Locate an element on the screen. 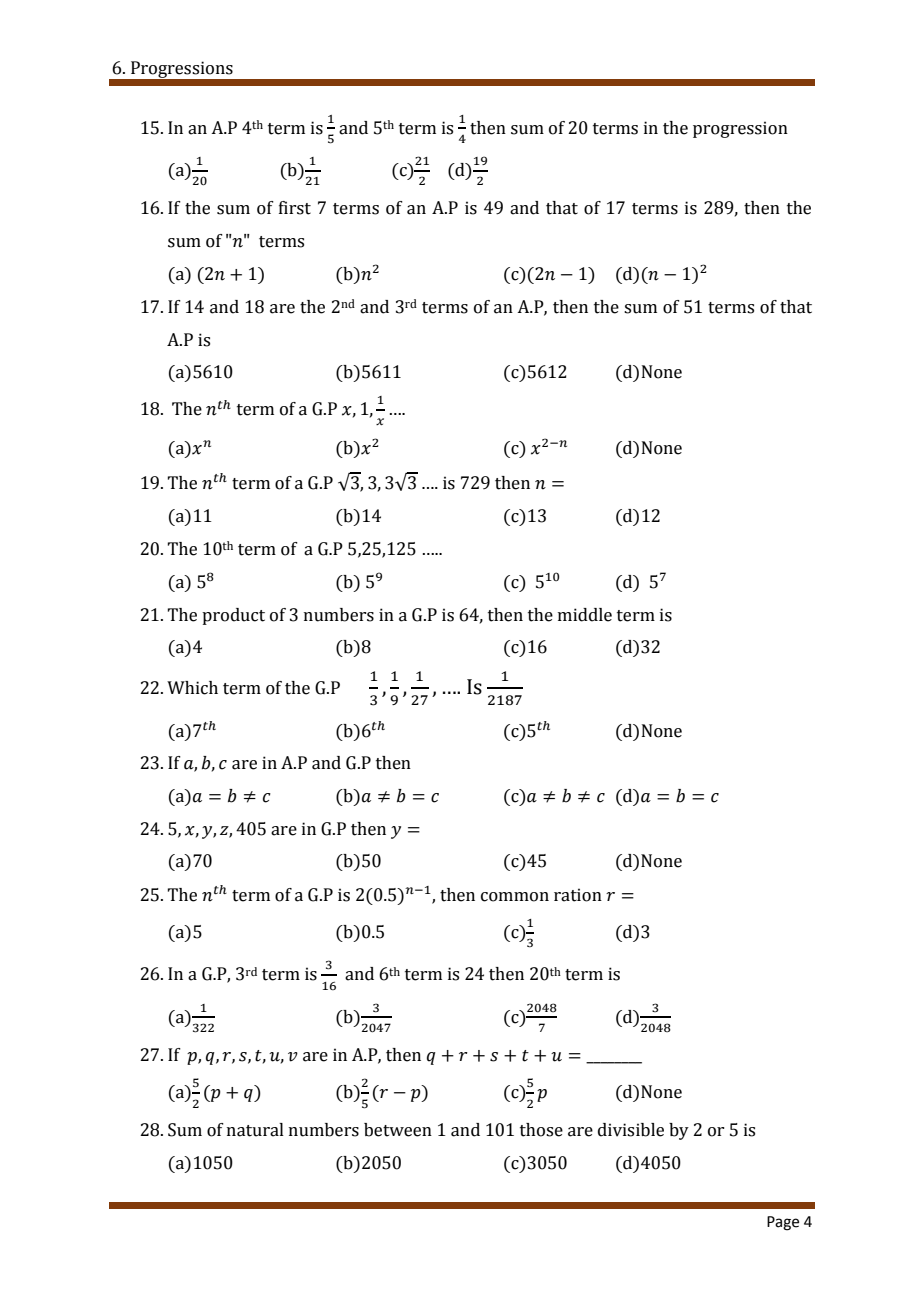  ration is located at coordinates (578, 895).
